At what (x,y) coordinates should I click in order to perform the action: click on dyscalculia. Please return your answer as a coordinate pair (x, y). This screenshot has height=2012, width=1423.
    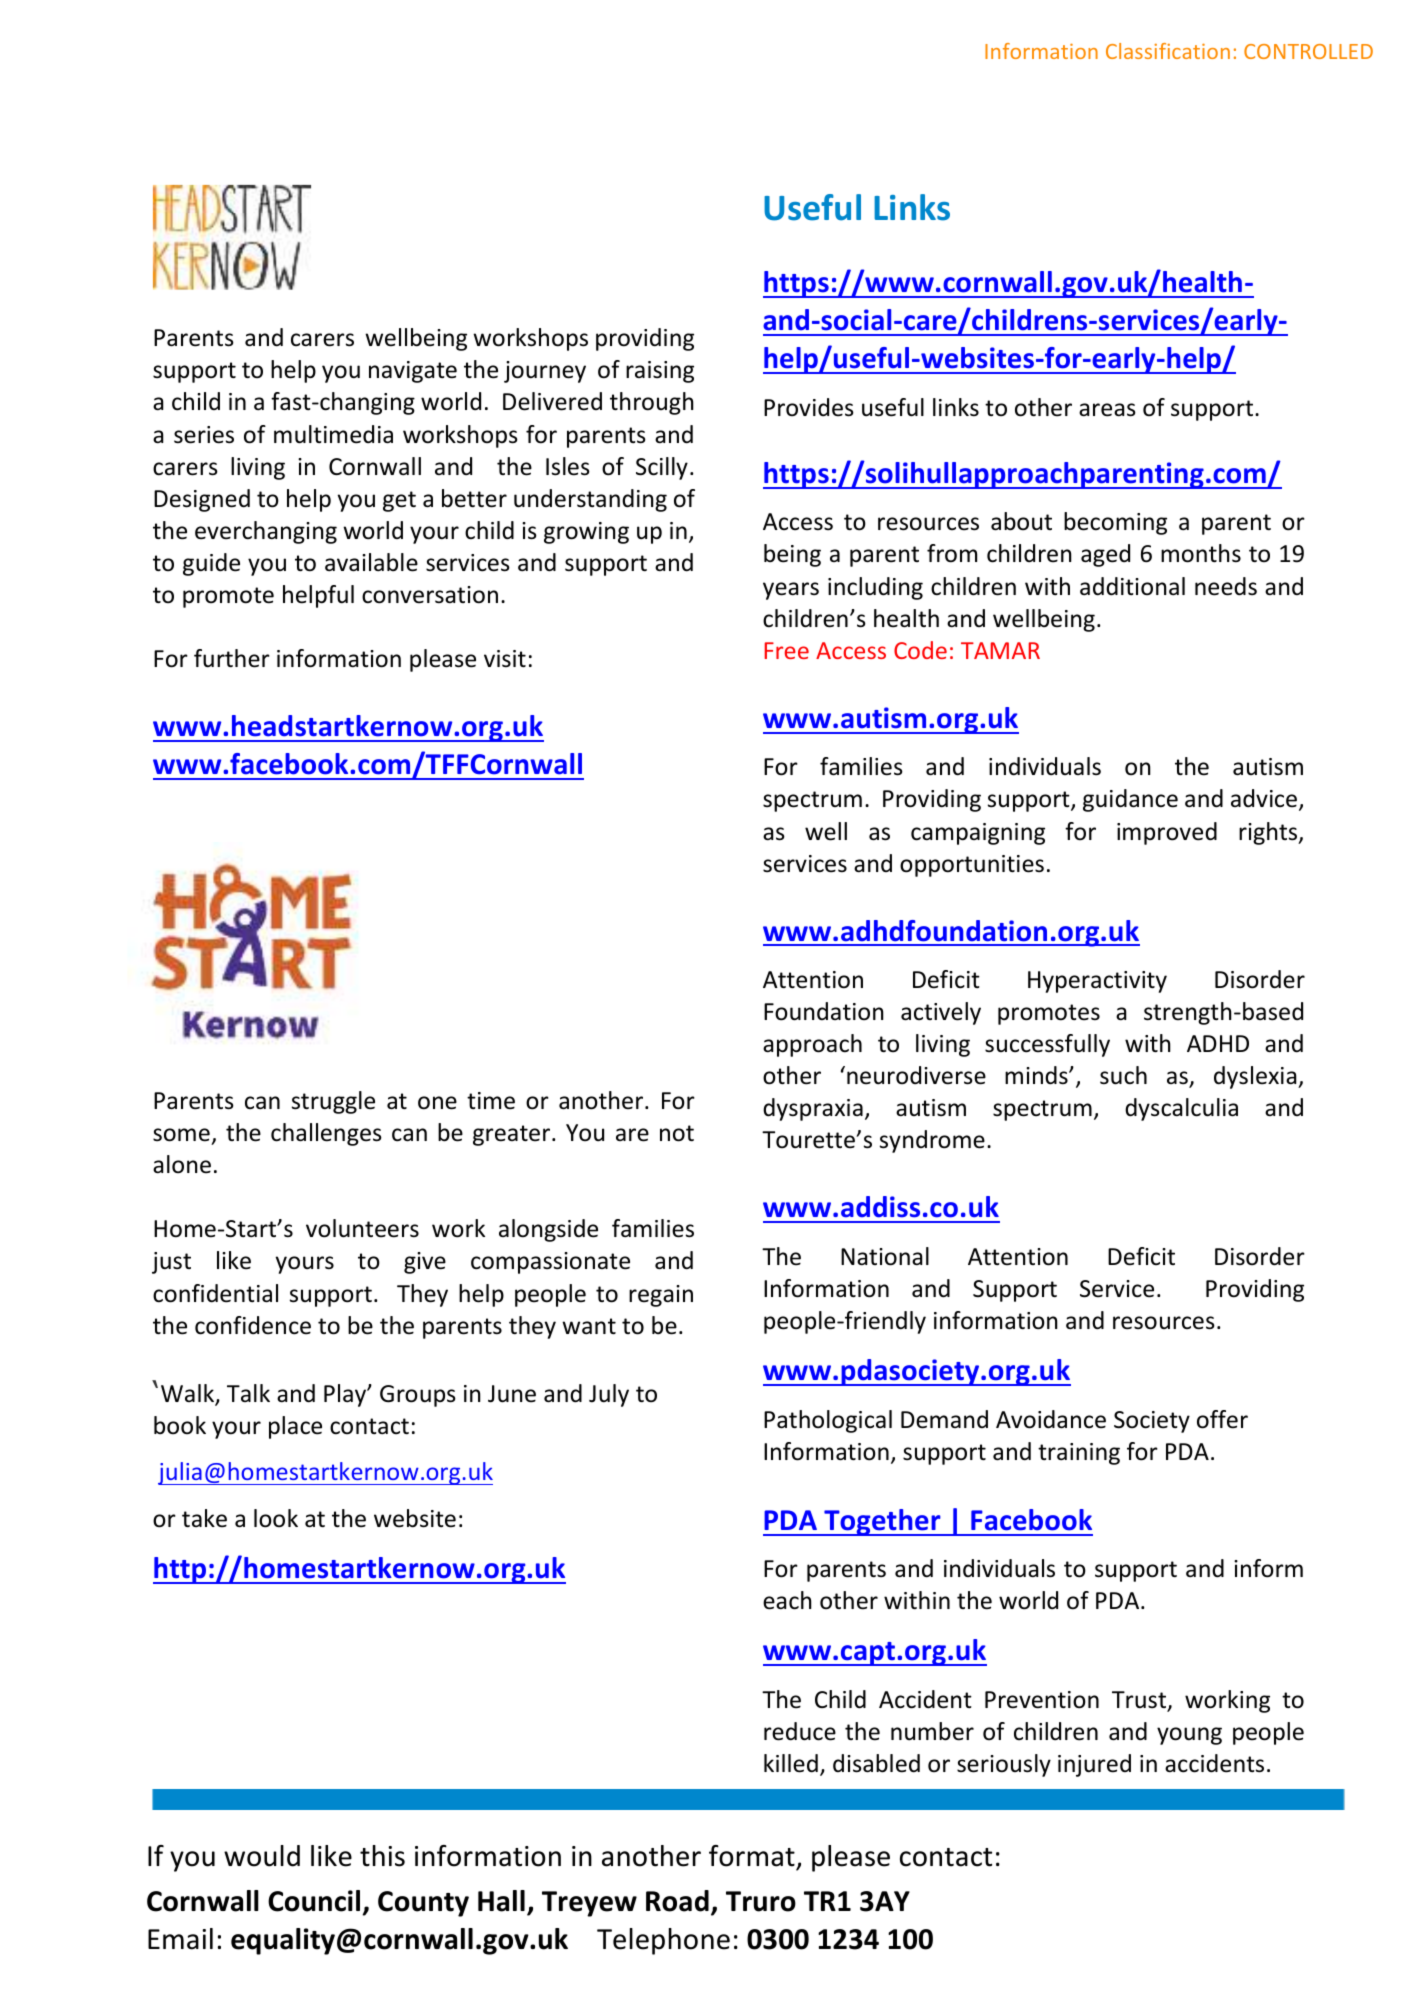
    Looking at the image, I should click on (1181, 1109).
